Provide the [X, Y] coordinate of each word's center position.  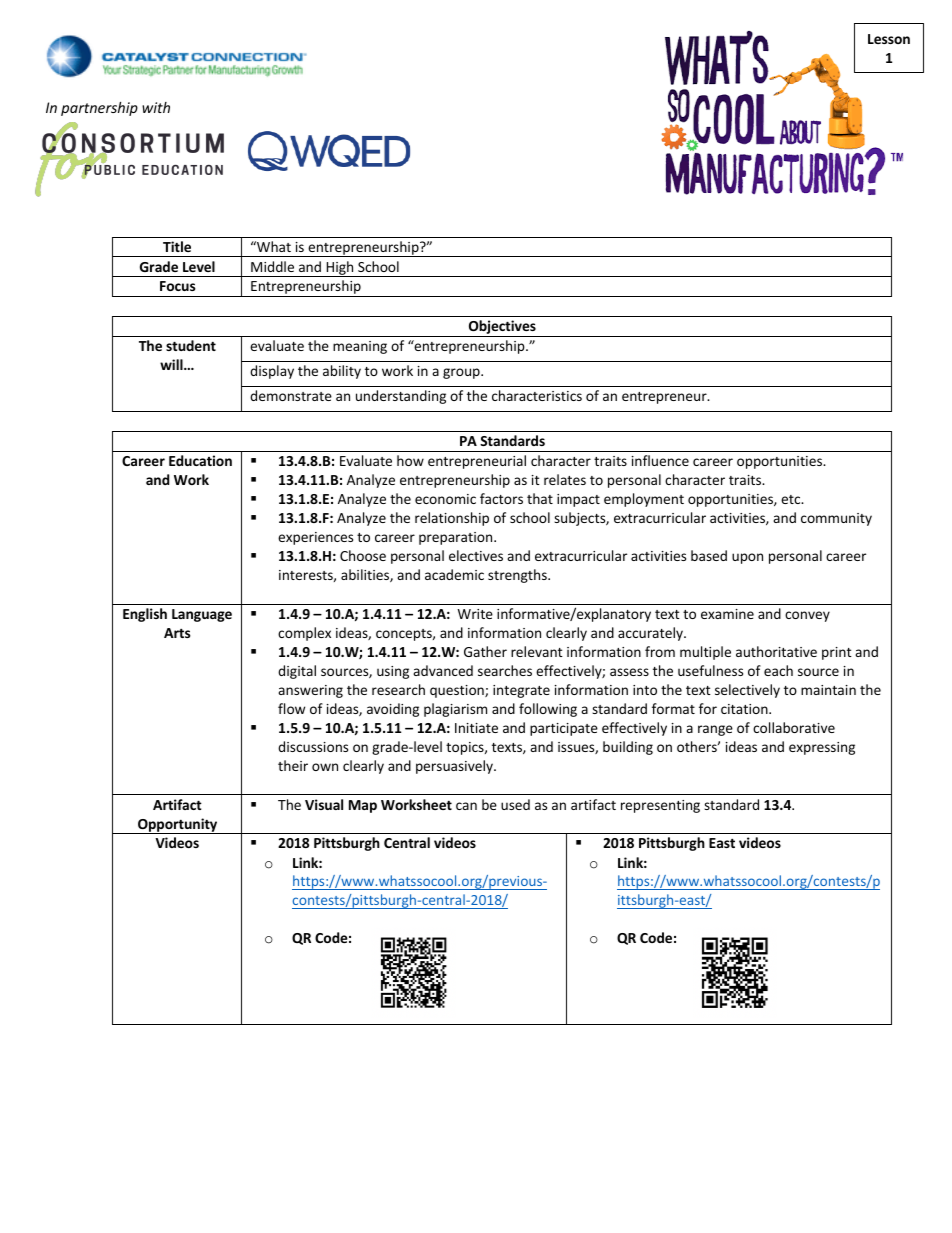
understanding [401, 397]
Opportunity [178, 826]
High [340, 269]
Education [200, 460]
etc [792, 499]
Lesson [889, 39]
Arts [177, 633]
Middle [272, 266]
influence [660, 460]
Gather [485, 651]
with [156, 107]
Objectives [502, 328]
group [462, 373]
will [172, 364]
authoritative [776, 651]
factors [501, 498]
